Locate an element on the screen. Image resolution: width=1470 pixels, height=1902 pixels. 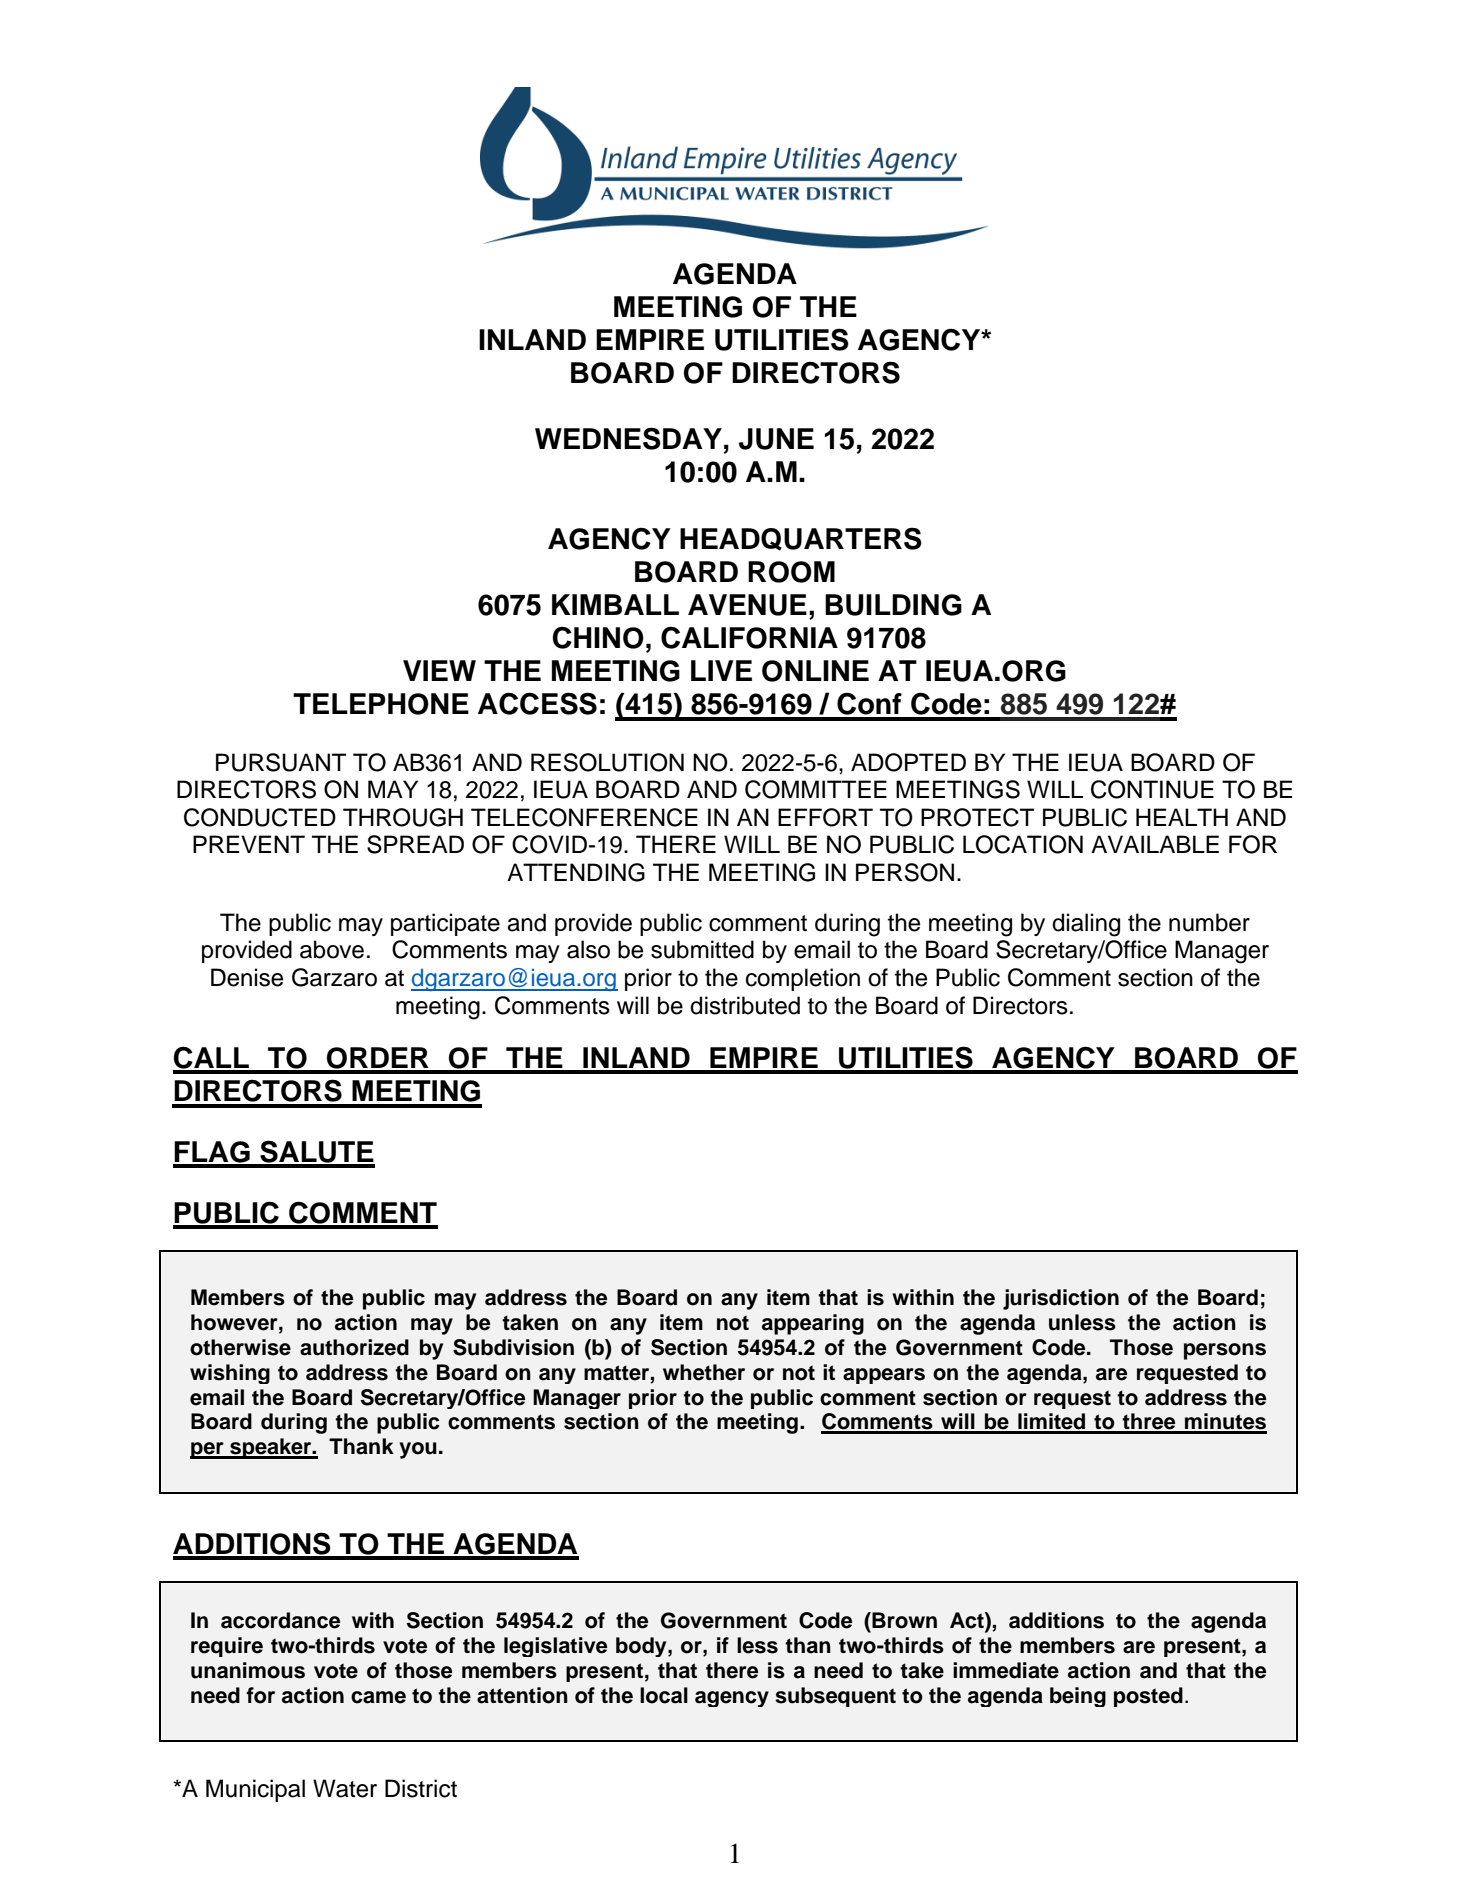
jurisdiction is located at coordinates (1061, 1299).
